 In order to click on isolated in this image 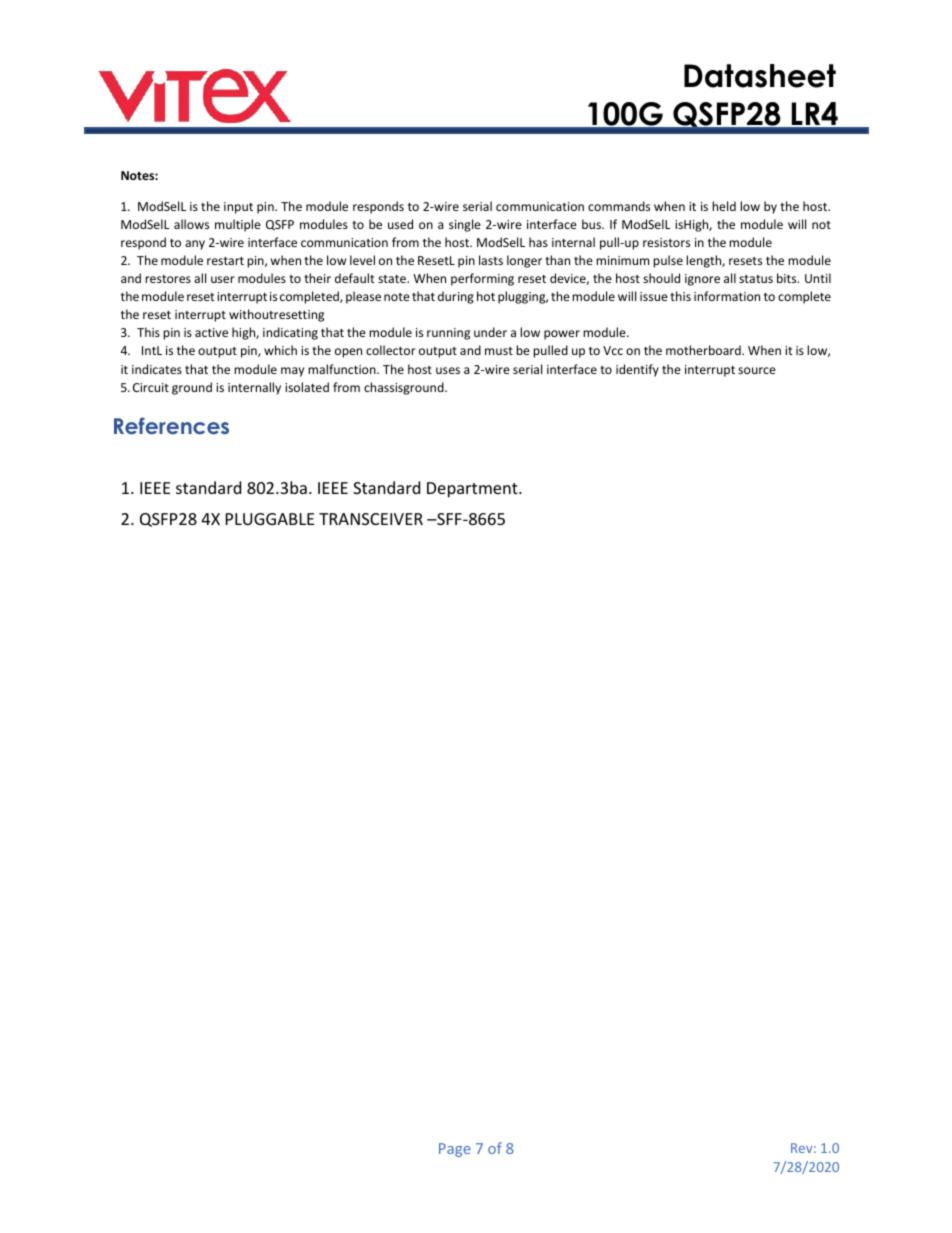, I will do `click(307, 387)`.
